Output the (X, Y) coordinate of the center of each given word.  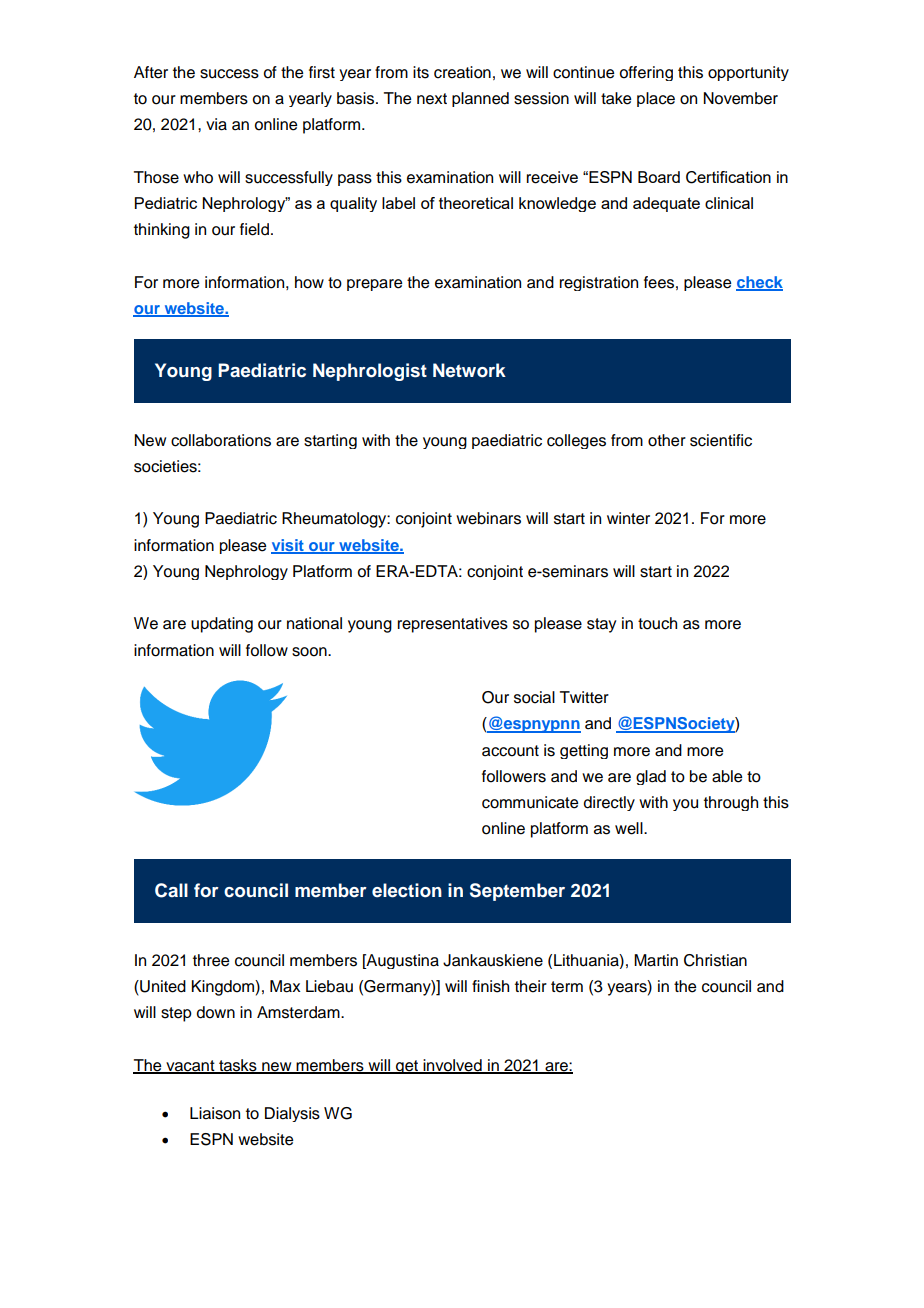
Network (469, 370)
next (432, 99)
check (759, 283)
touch (657, 623)
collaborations (221, 440)
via (216, 124)
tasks (238, 1066)
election (407, 890)
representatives (453, 625)
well (630, 828)
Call (171, 890)
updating (222, 625)
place (656, 99)
